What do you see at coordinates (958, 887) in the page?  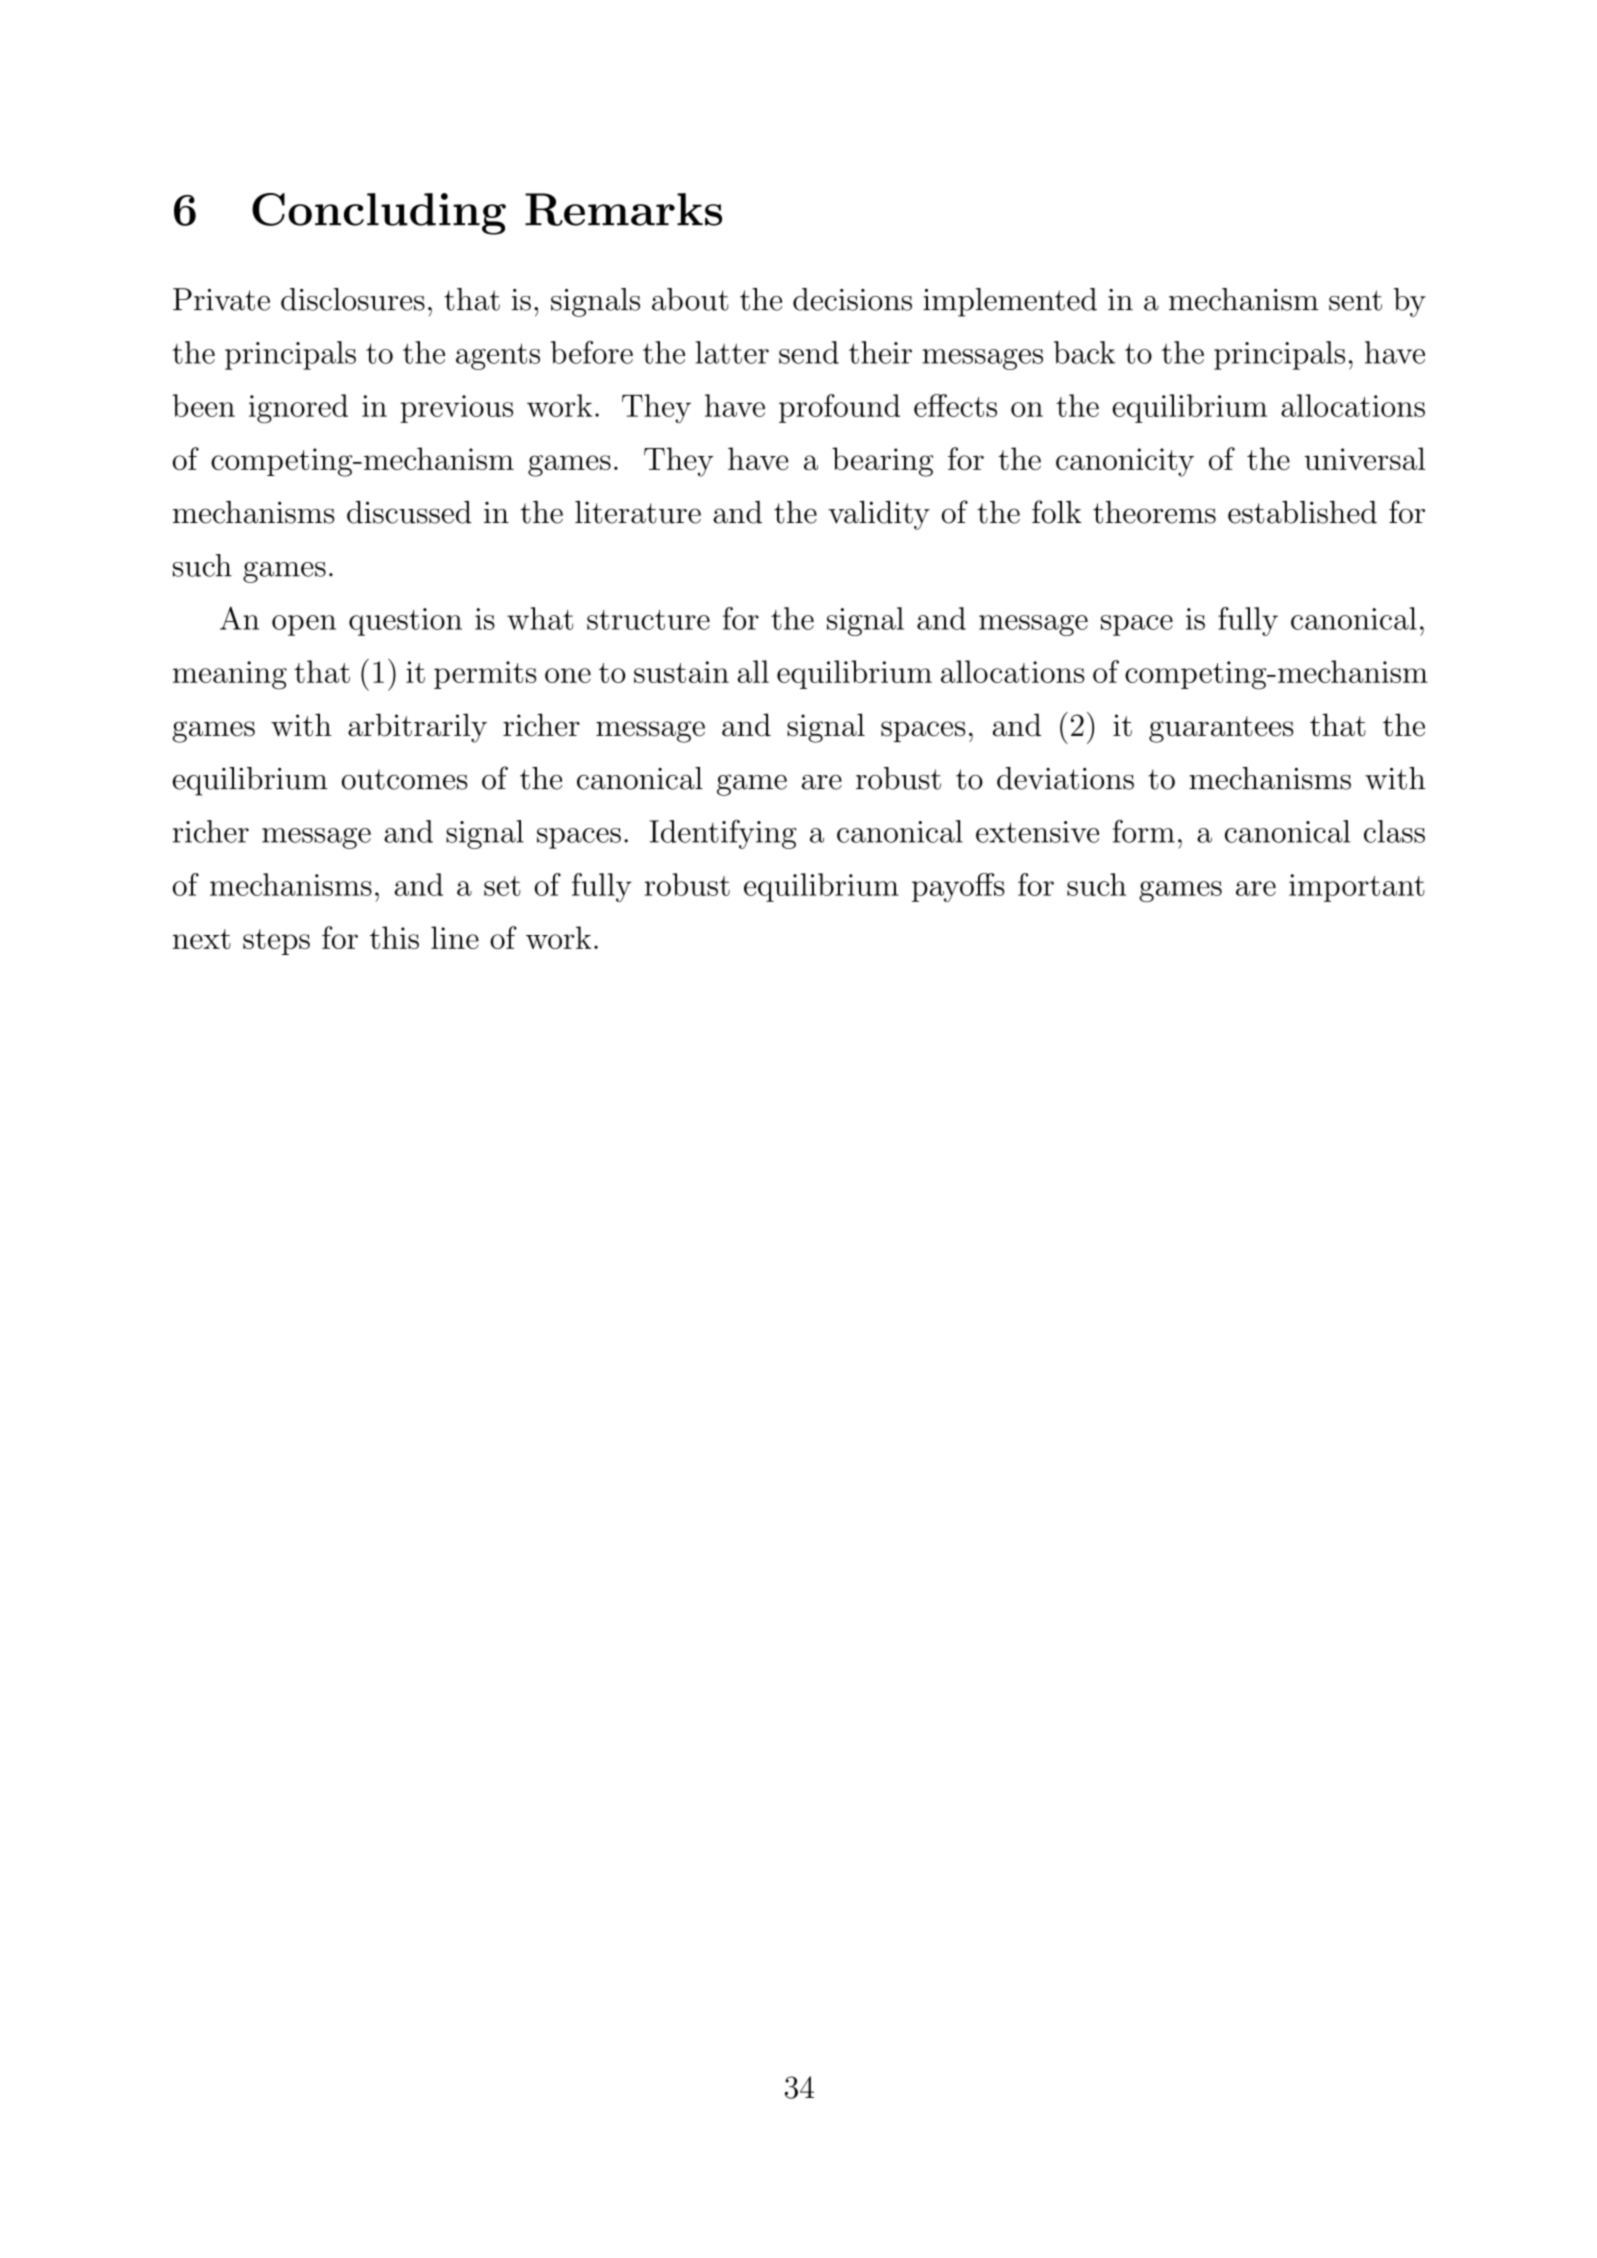 I see `payoffs` at bounding box center [958, 887].
